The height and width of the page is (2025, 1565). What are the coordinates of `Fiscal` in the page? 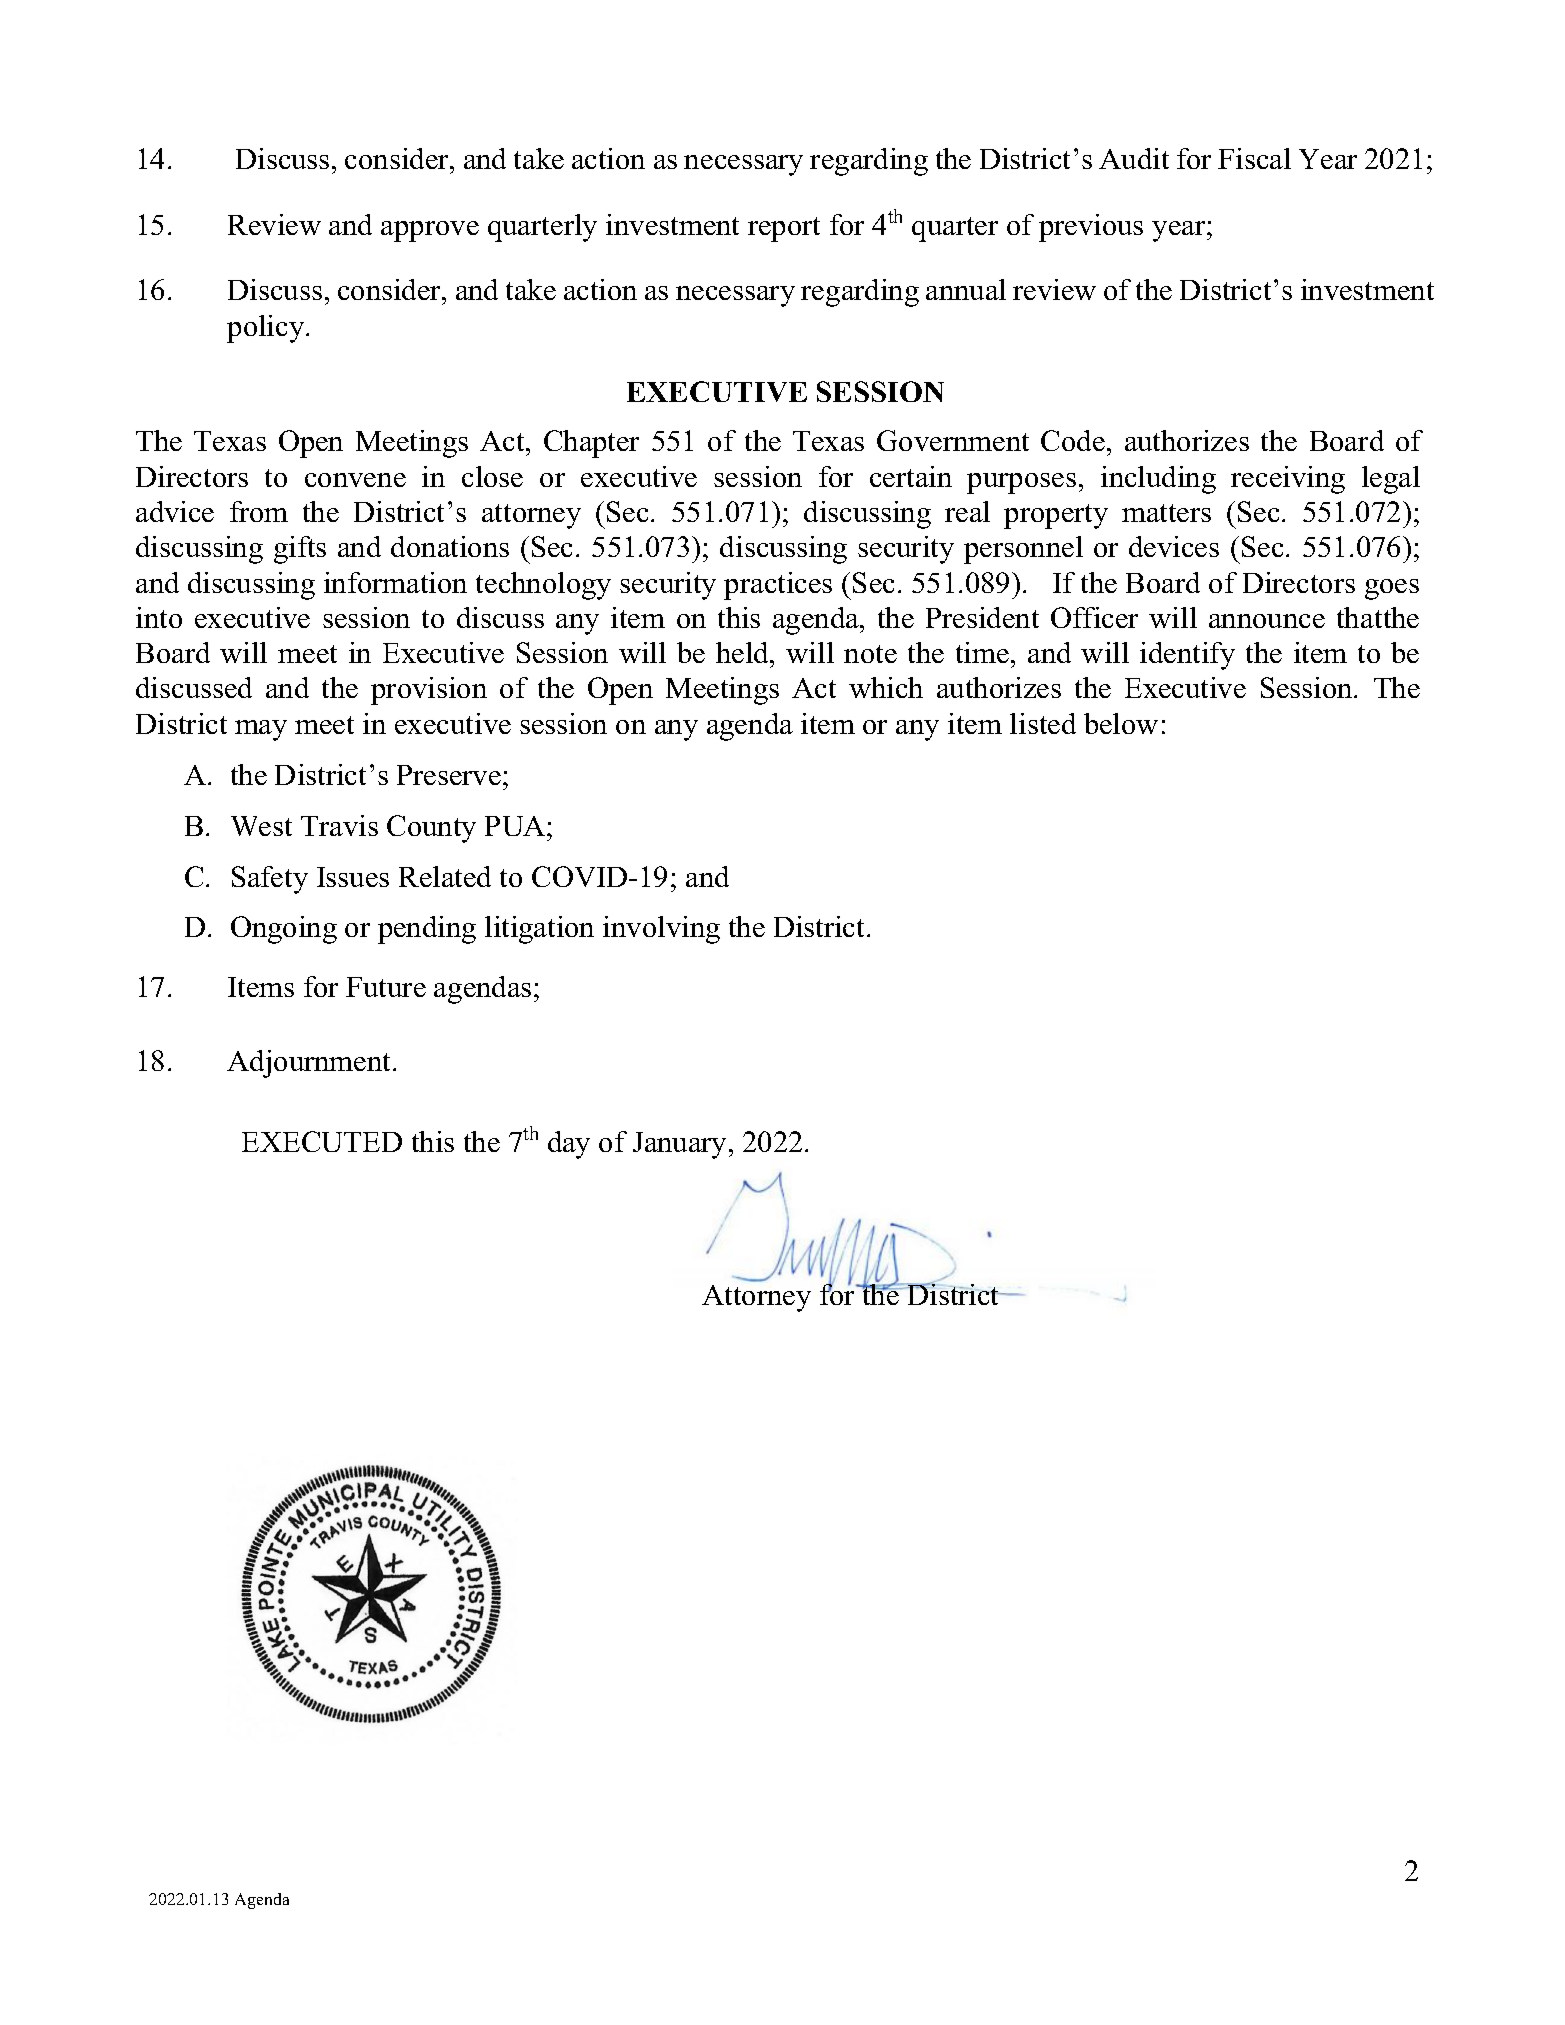 It's located at (1254, 158).
